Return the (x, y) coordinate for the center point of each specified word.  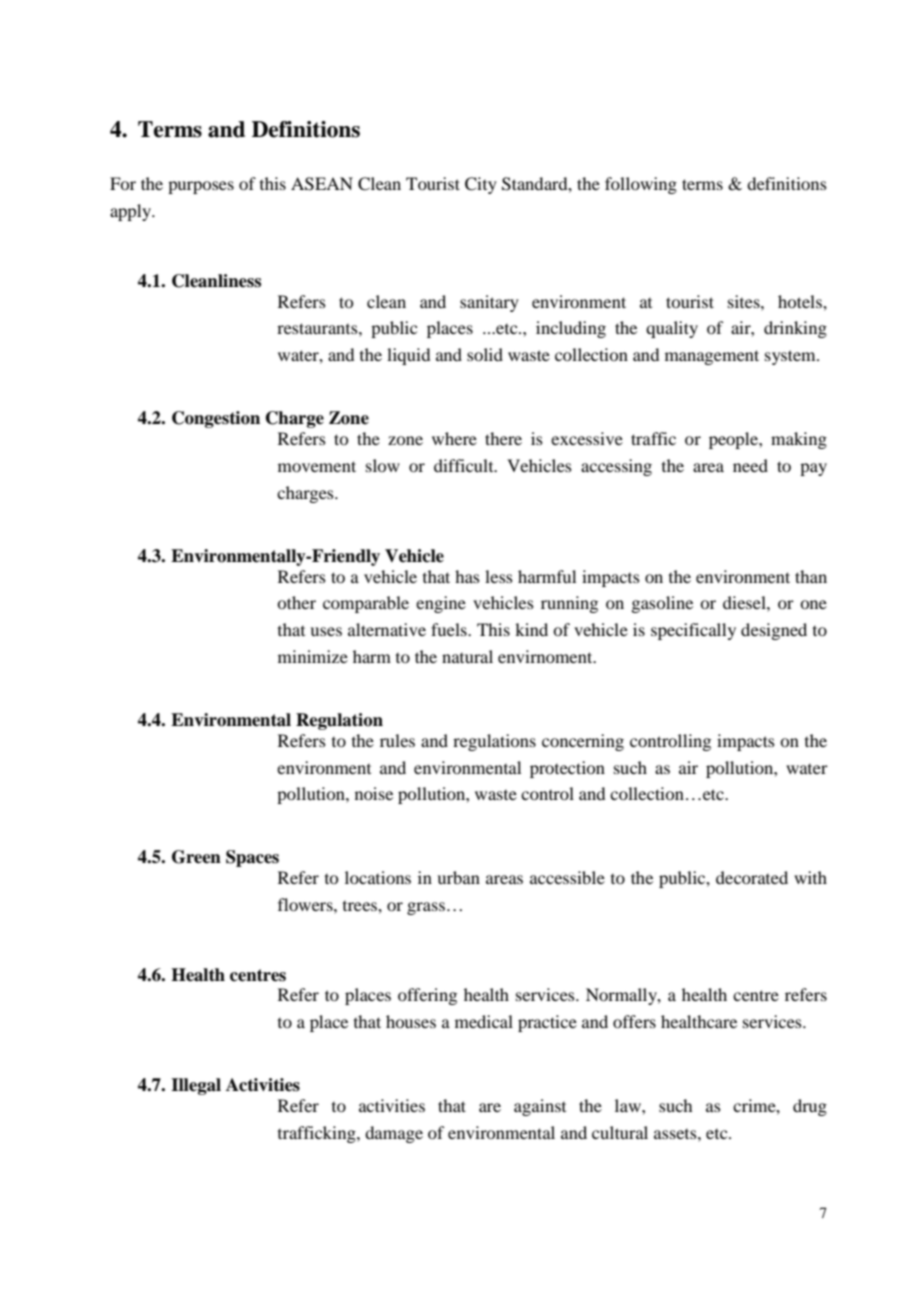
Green (196, 857)
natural (467, 656)
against (540, 1107)
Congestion (216, 419)
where (454, 438)
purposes (201, 187)
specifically (693, 631)
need (750, 465)
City (481, 185)
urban (458, 877)
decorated (752, 877)
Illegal (196, 1086)
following (641, 185)
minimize (313, 656)
